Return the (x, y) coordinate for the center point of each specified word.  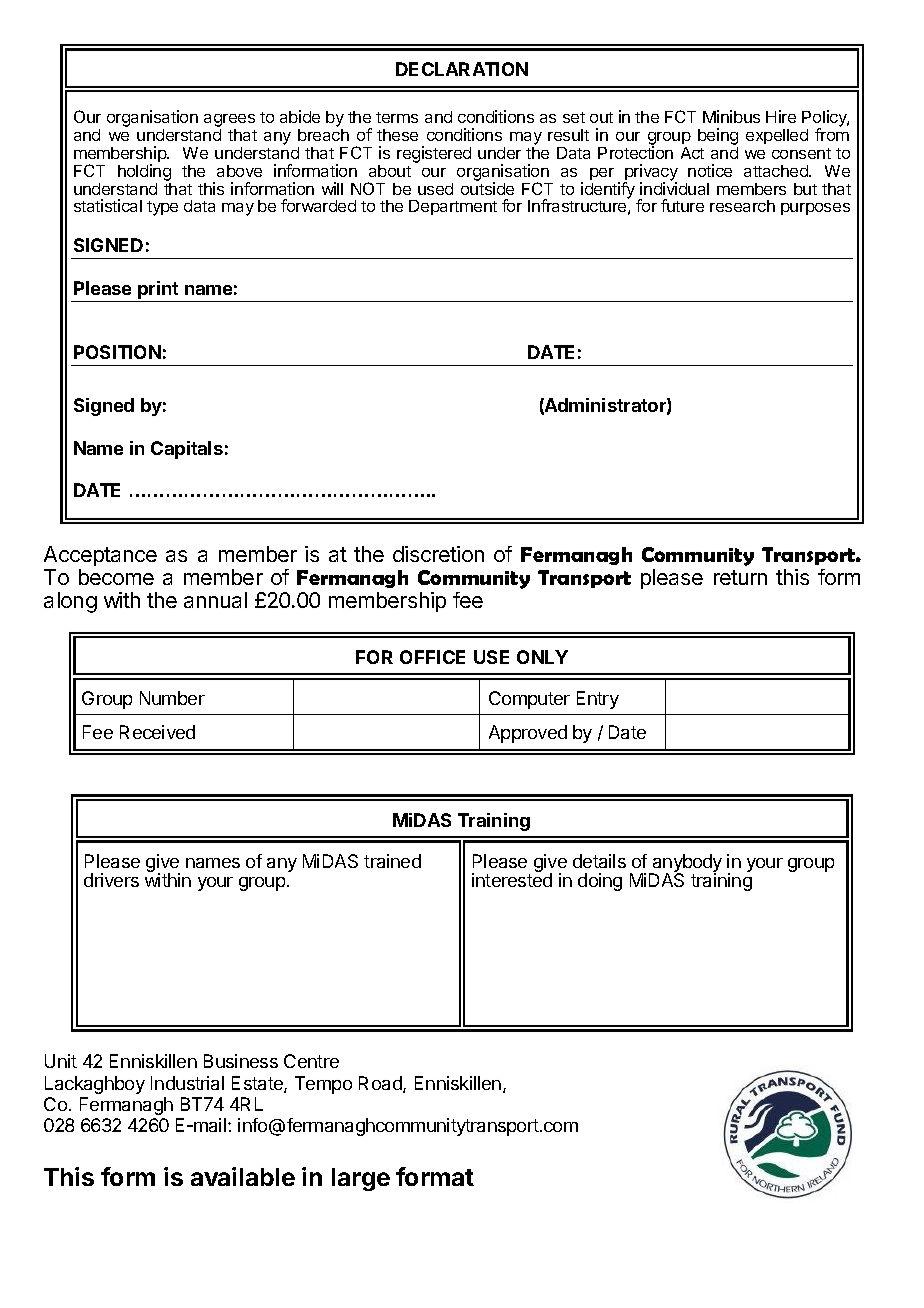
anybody (686, 864)
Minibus (731, 116)
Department (453, 207)
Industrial (187, 1083)
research (742, 206)
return (740, 577)
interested (512, 880)
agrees (229, 122)
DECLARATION (462, 69)
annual (215, 600)
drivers (111, 880)
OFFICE (432, 657)
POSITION (117, 352)
